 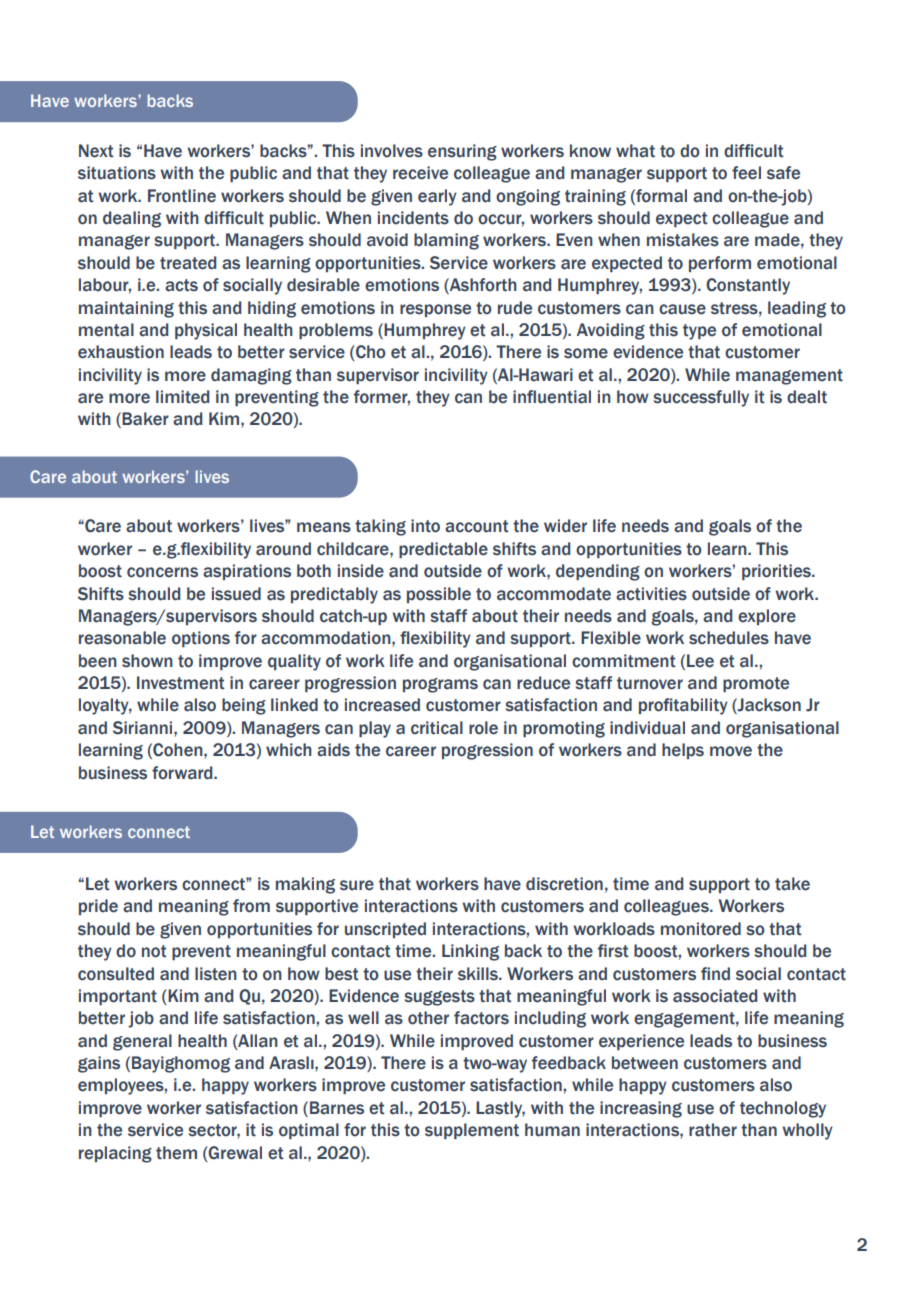 What do you see at coordinates (182, 196) in the page?
I see `Frontline` at bounding box center [182, 196].
